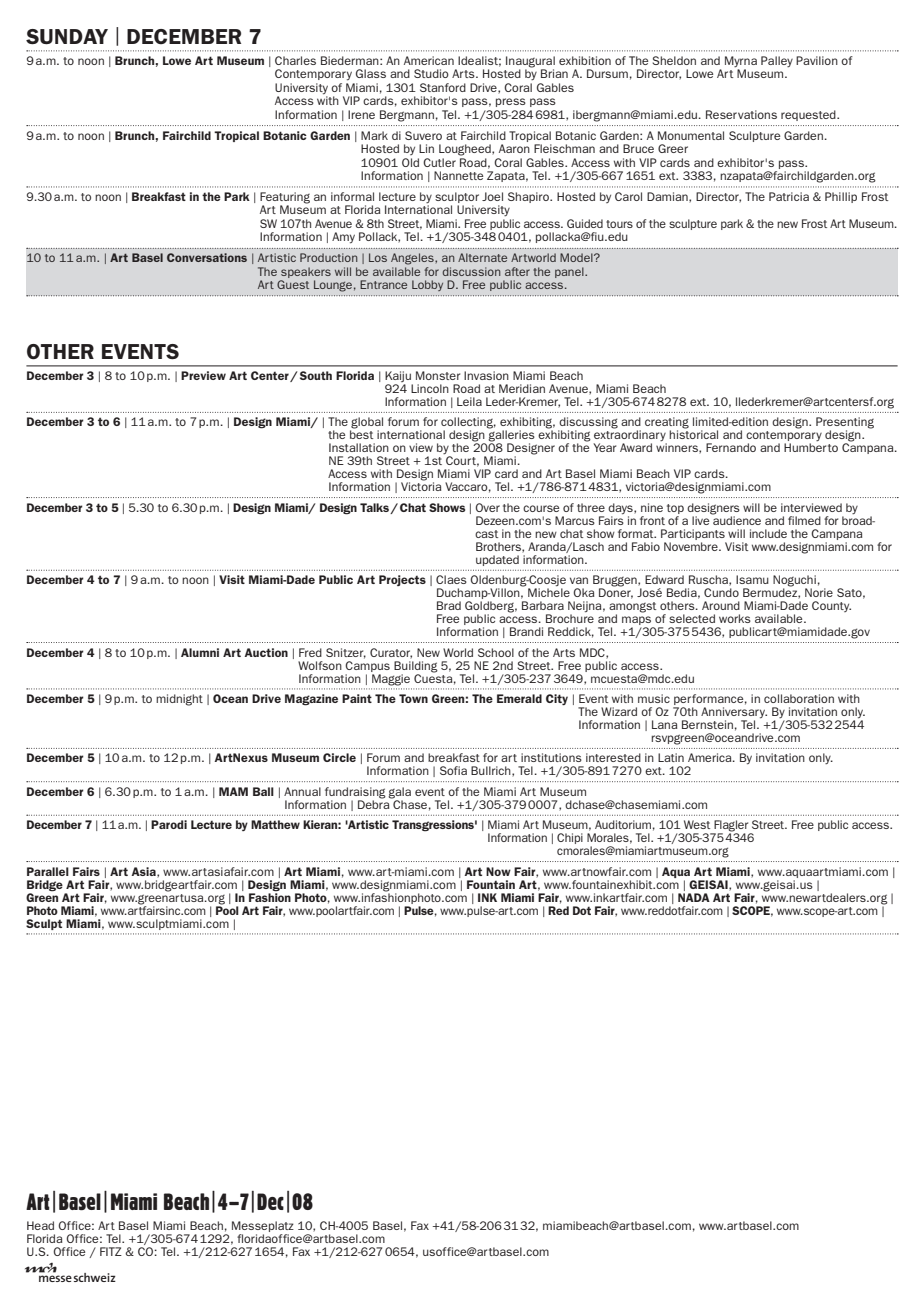  I want to click on SUNDAY, so click(67, 36).
